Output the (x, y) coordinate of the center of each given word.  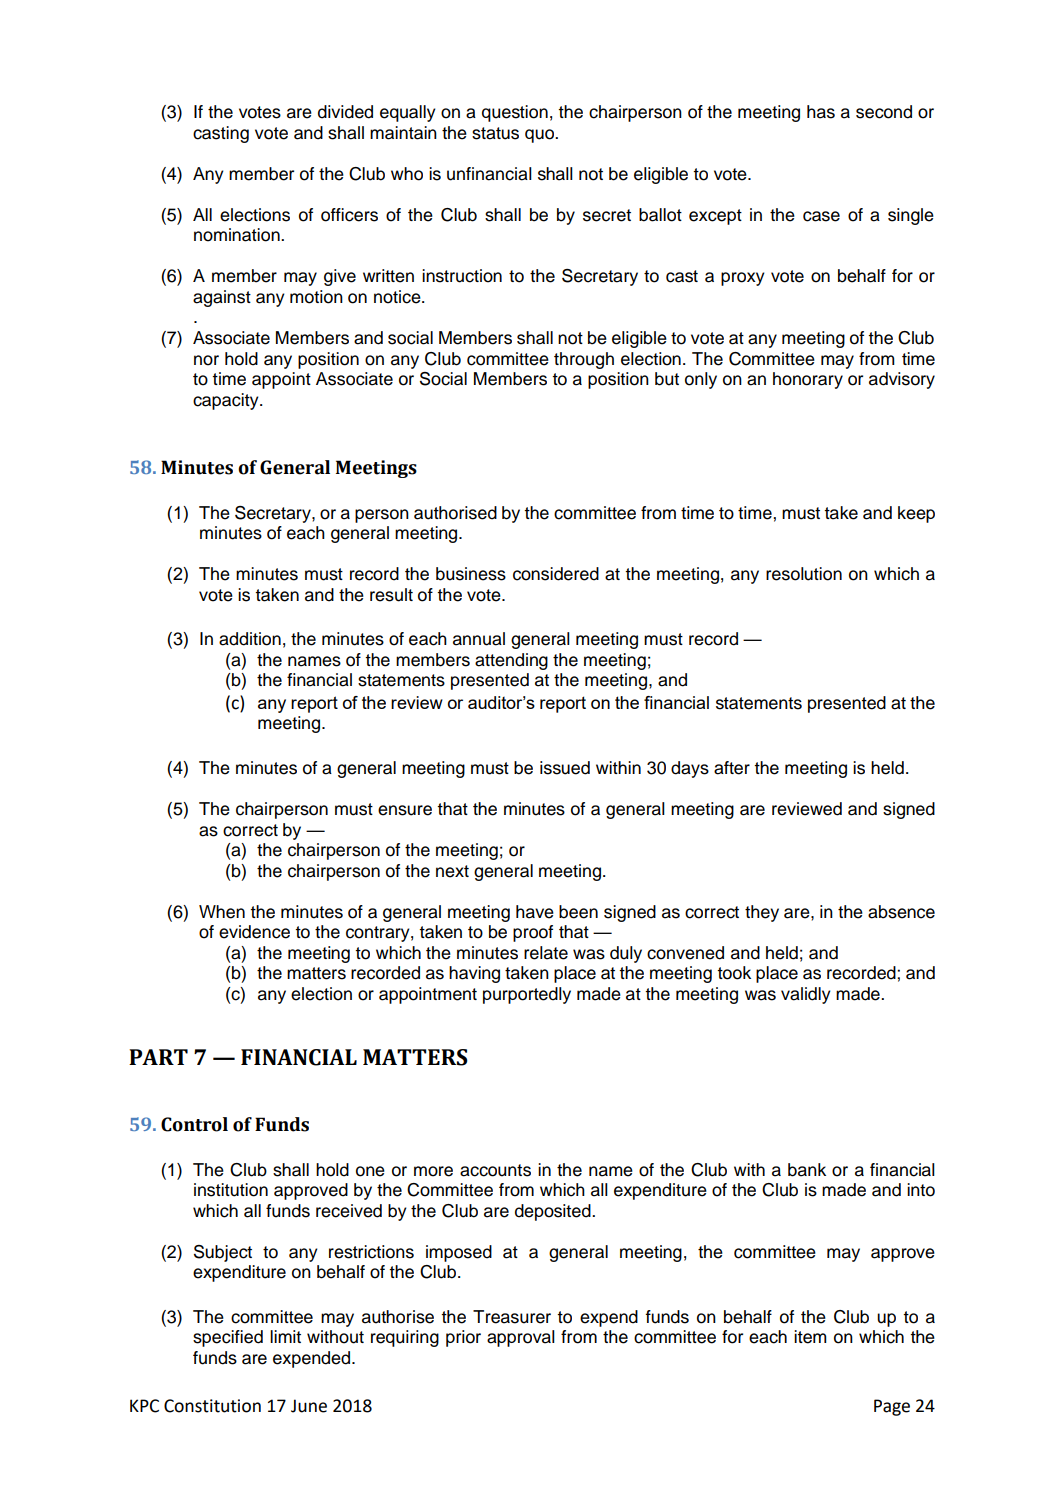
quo (540, 136)
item (810, 1337)
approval (521, 1338)
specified (228, 1338)
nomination (238, 235)
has (821, 112)
